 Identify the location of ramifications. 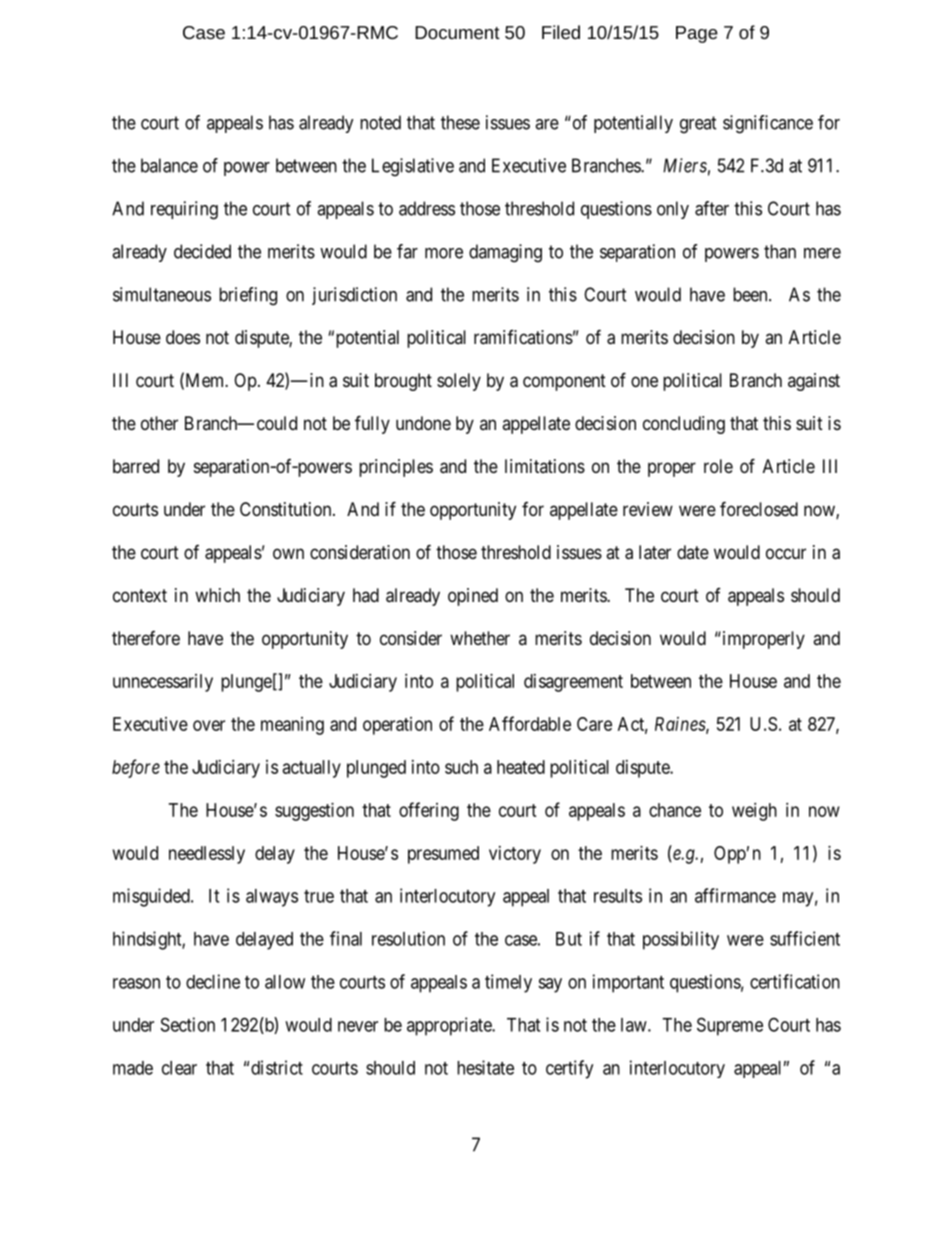
(523, 337).
